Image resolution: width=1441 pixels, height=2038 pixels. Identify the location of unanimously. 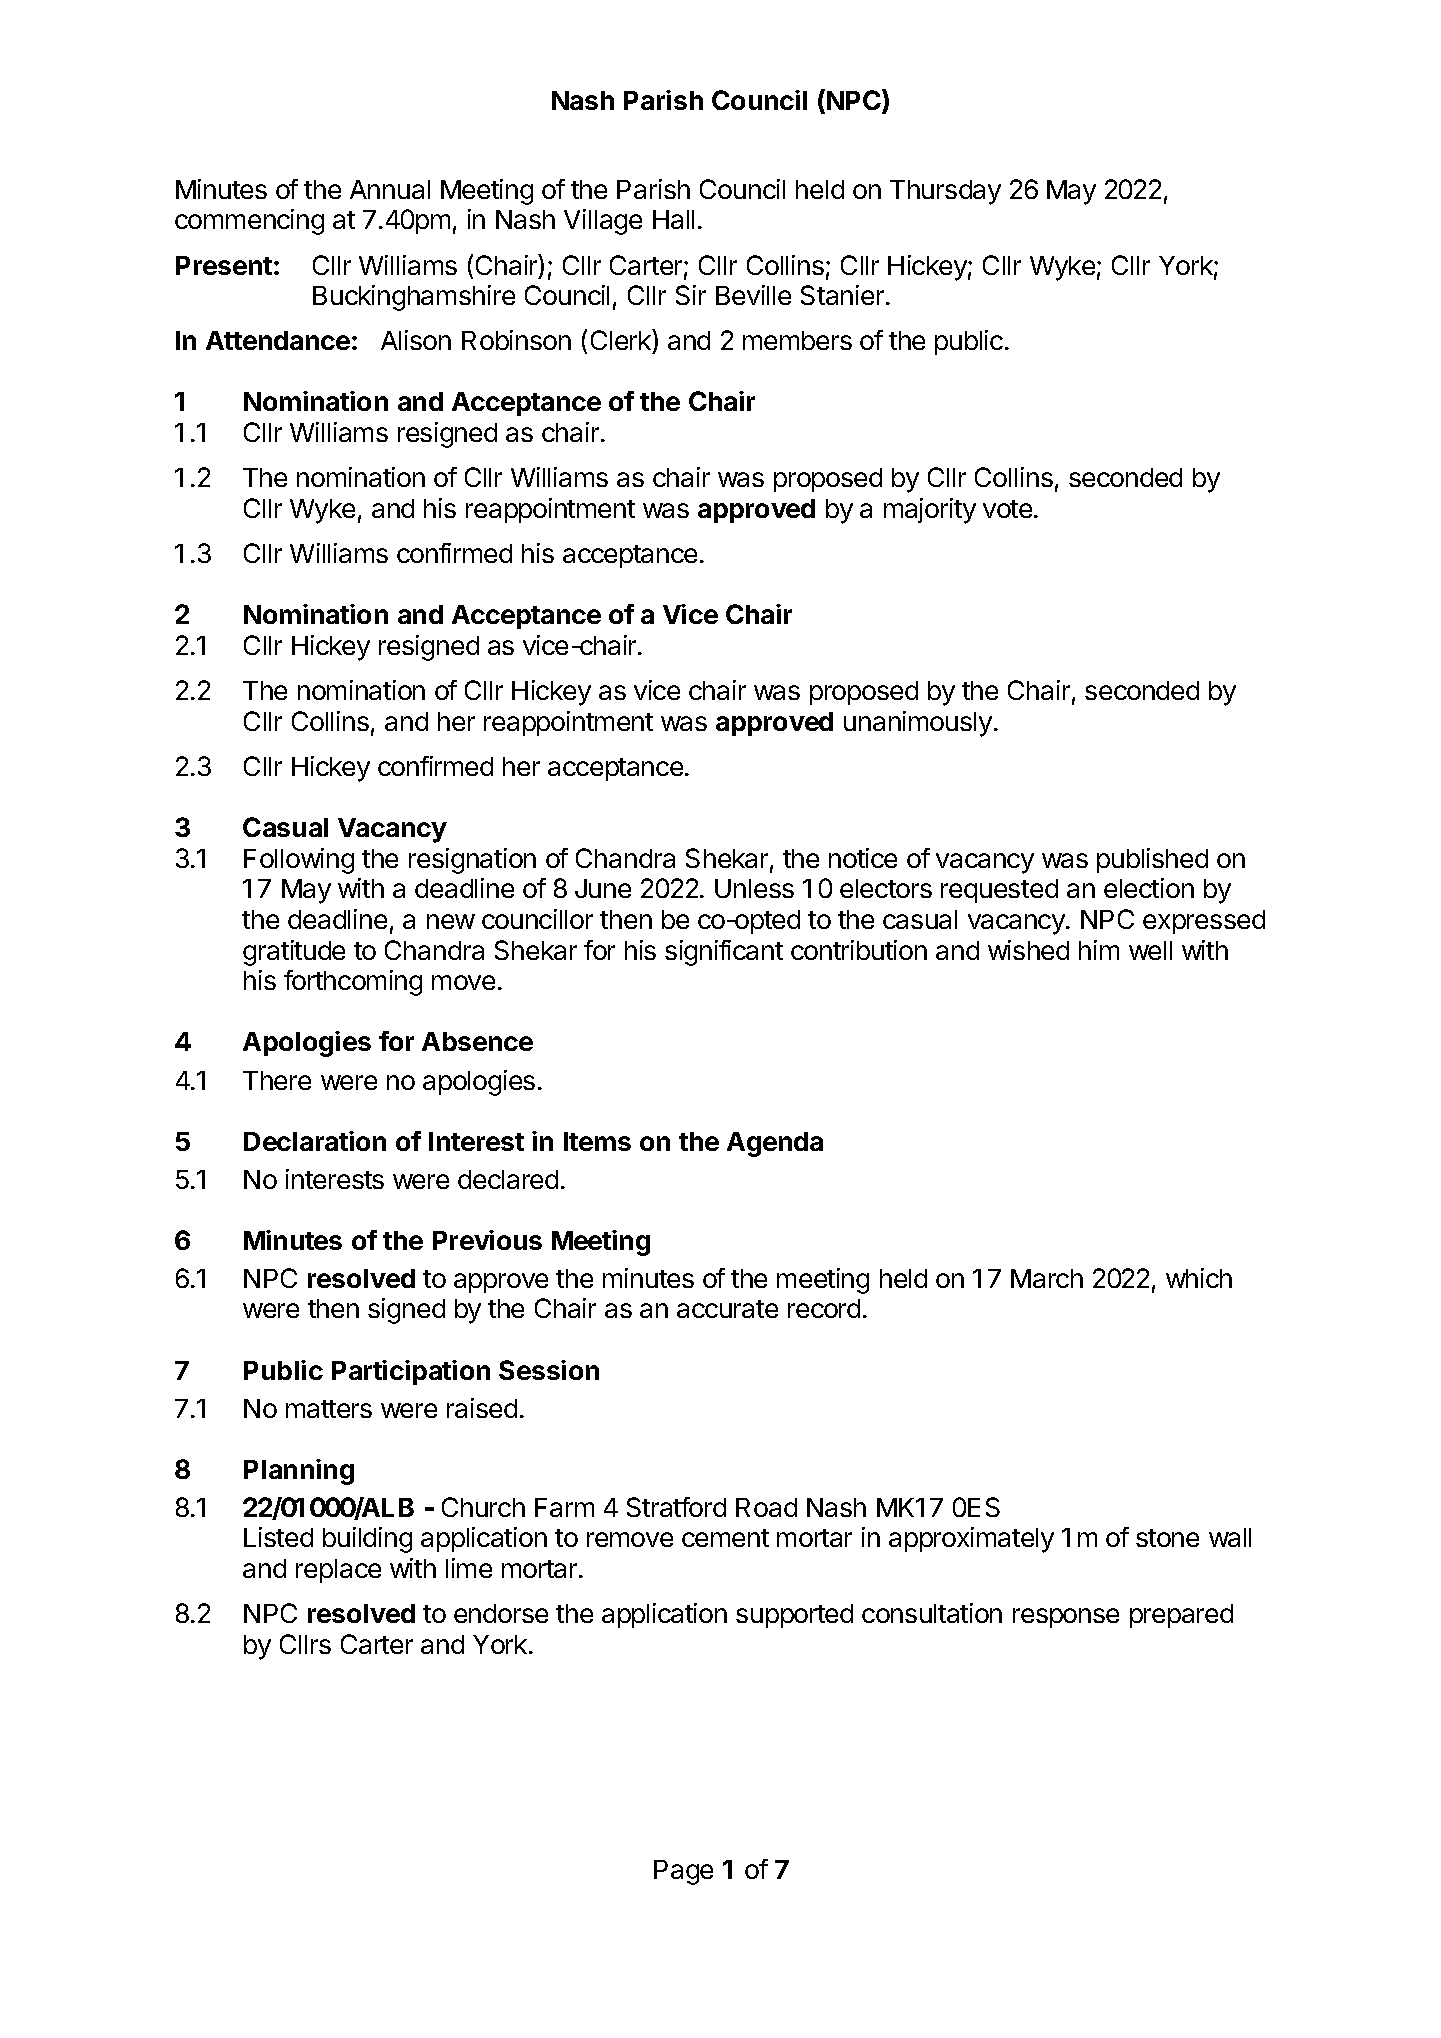
(918, 724).
